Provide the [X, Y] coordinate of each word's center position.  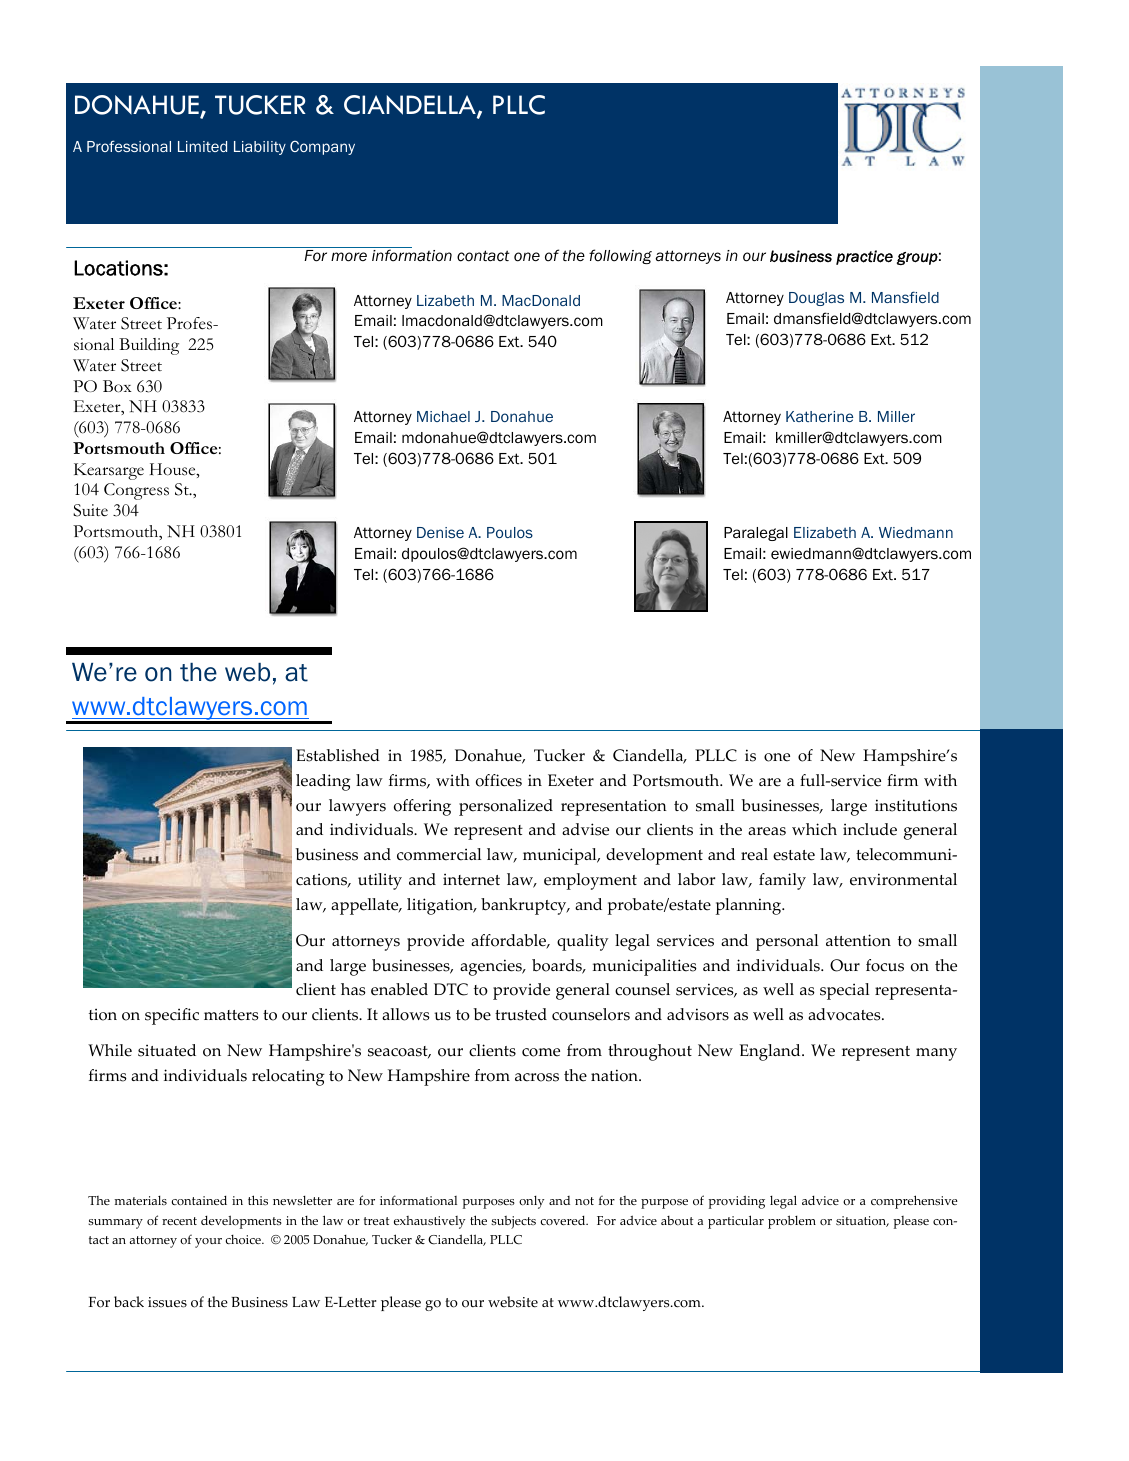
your [208, 1243]
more [349, 257]
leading [323, 782]
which [814, 829]
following [620, 256]
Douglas [816, 299]
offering [422, 807]
